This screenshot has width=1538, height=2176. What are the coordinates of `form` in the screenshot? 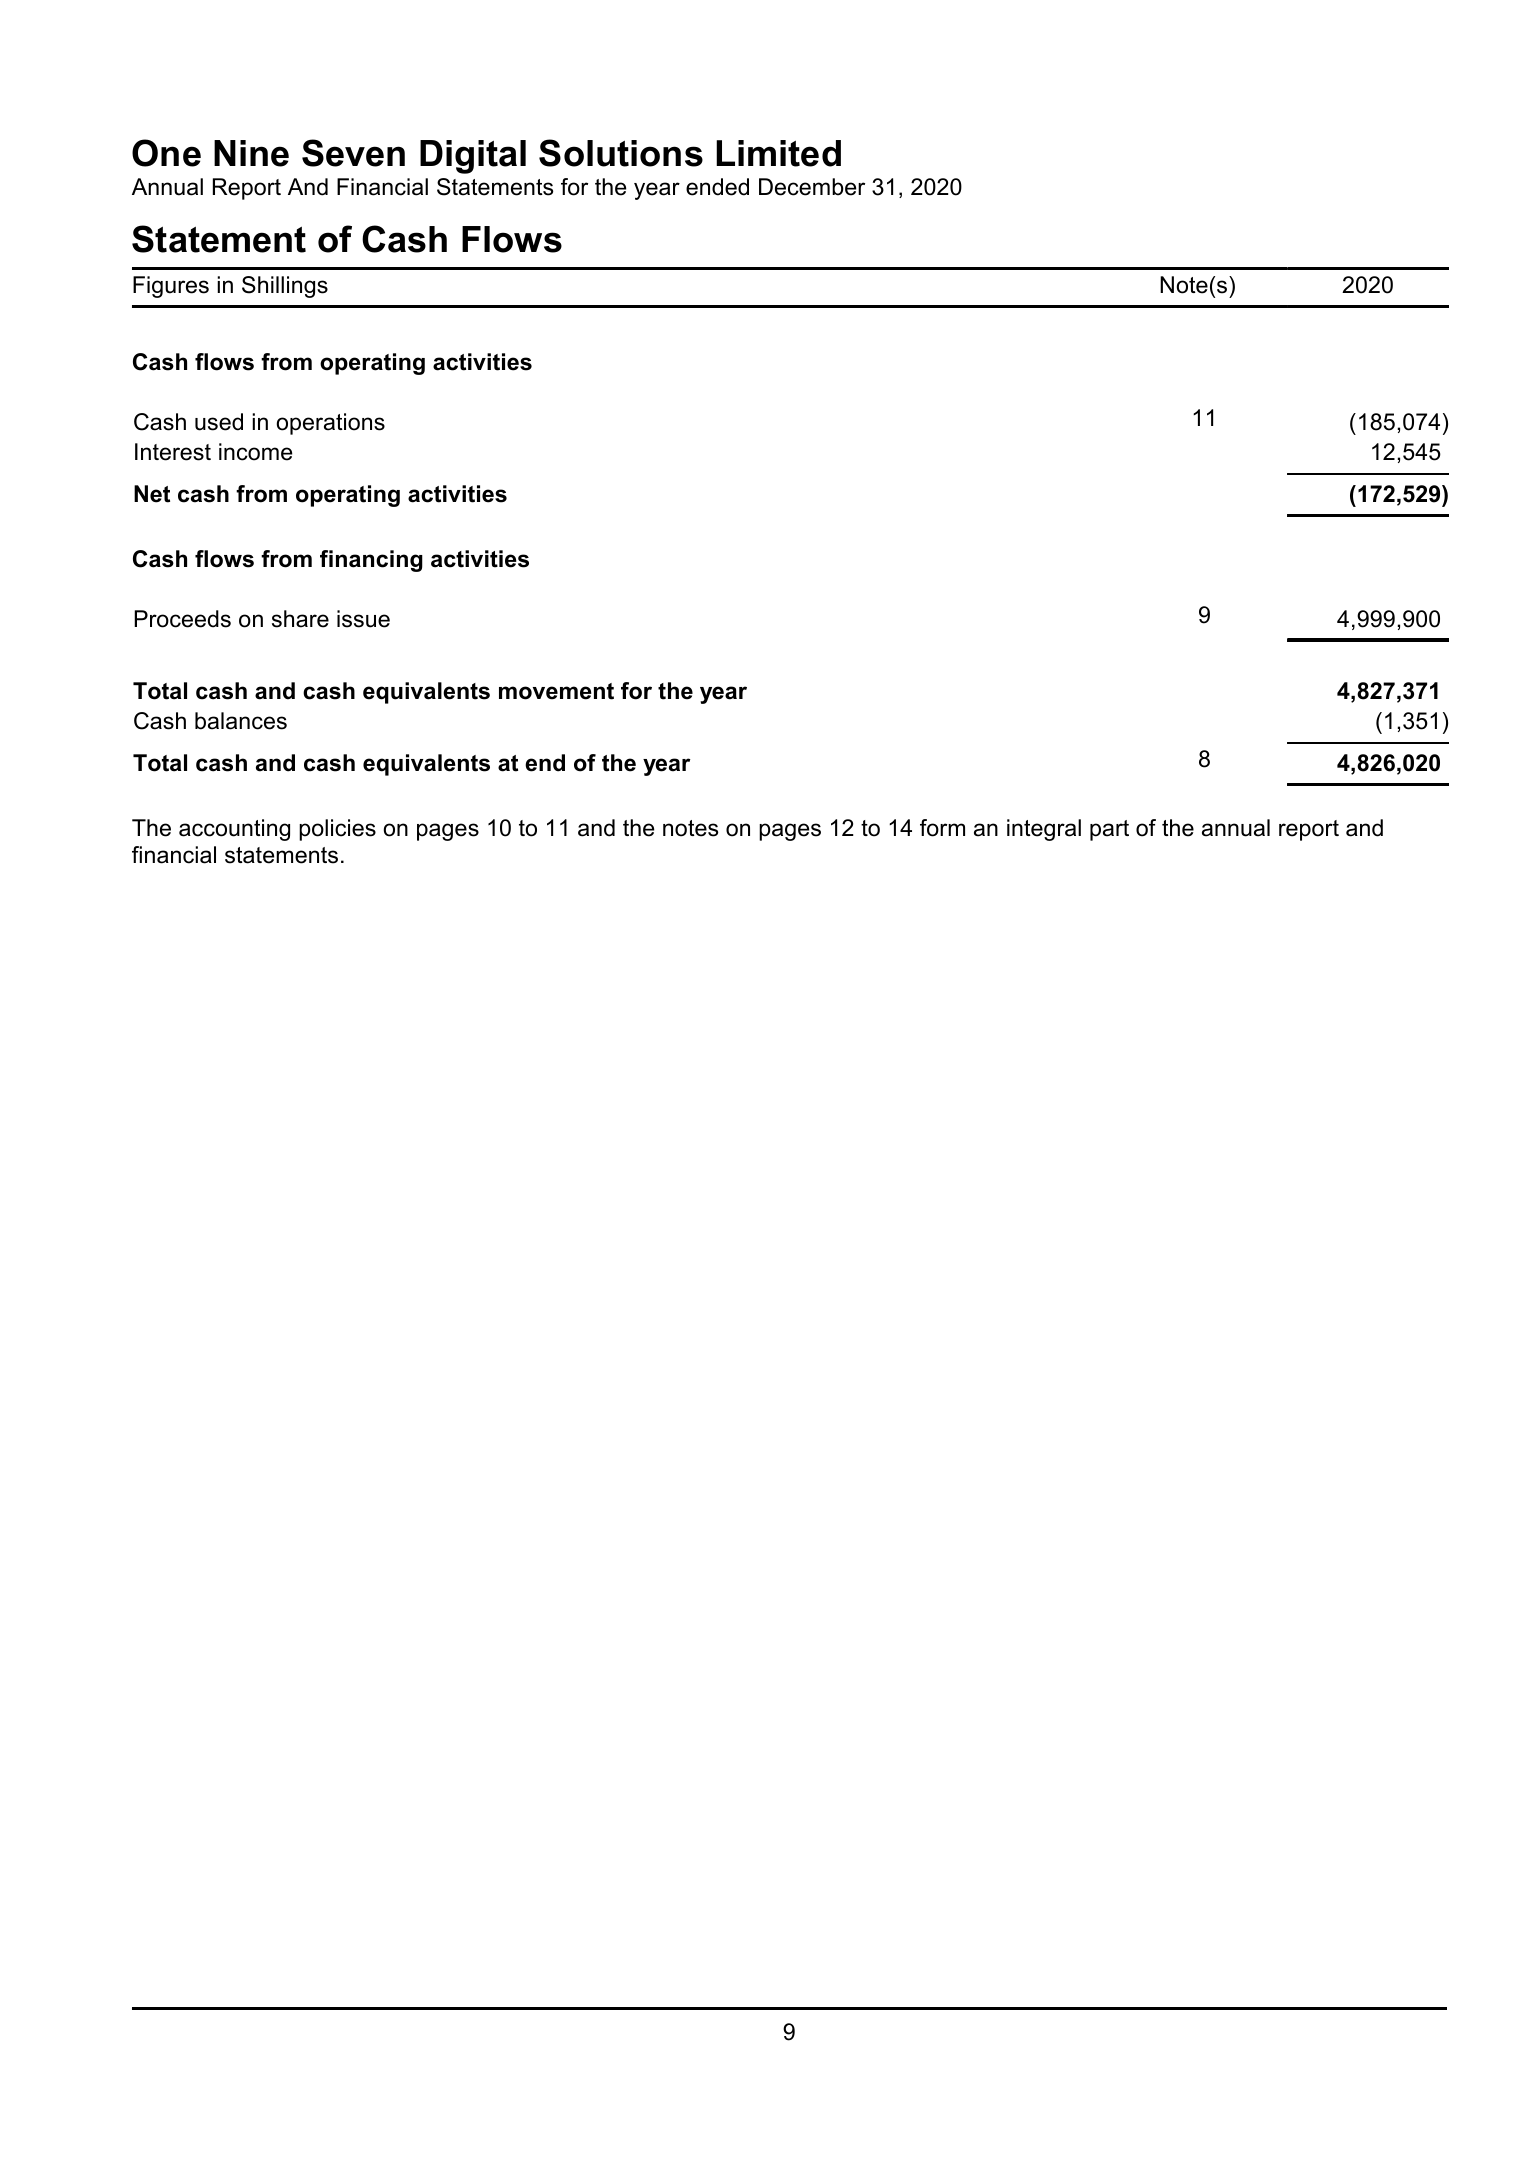 It's located at (942, 828).
